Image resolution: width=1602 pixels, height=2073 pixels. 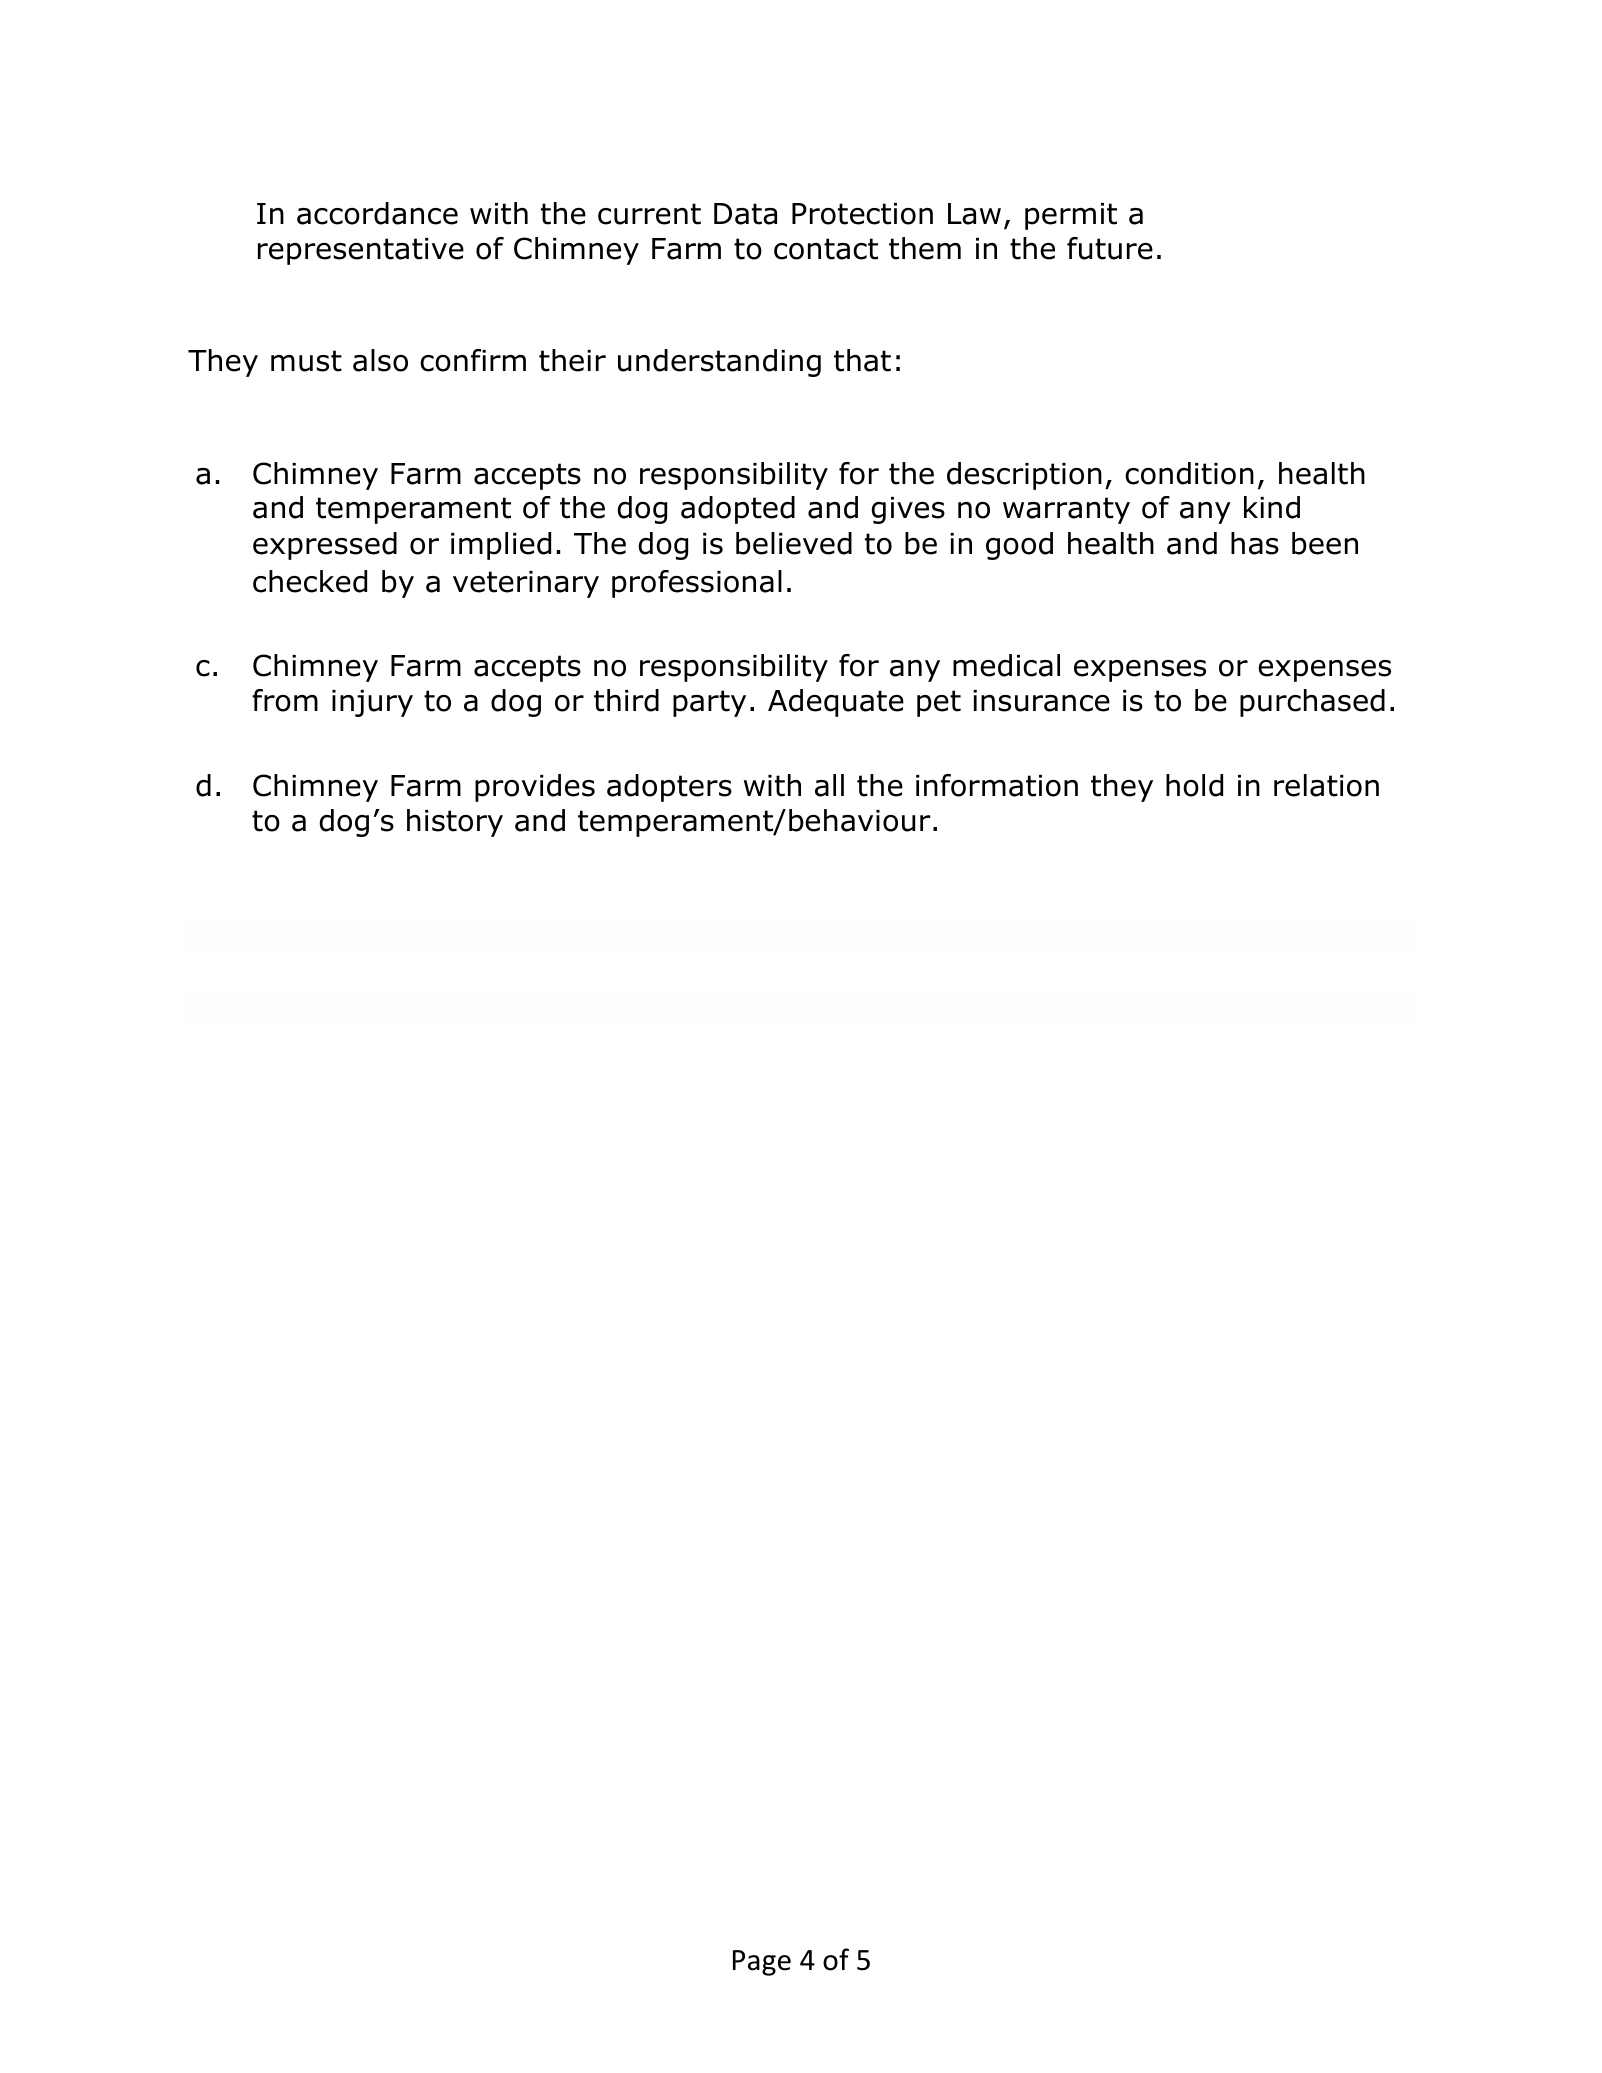 What do you see at coordinates (669, 788) in the screenshot?
I see `adopters` at bounding box center [669, 788].
